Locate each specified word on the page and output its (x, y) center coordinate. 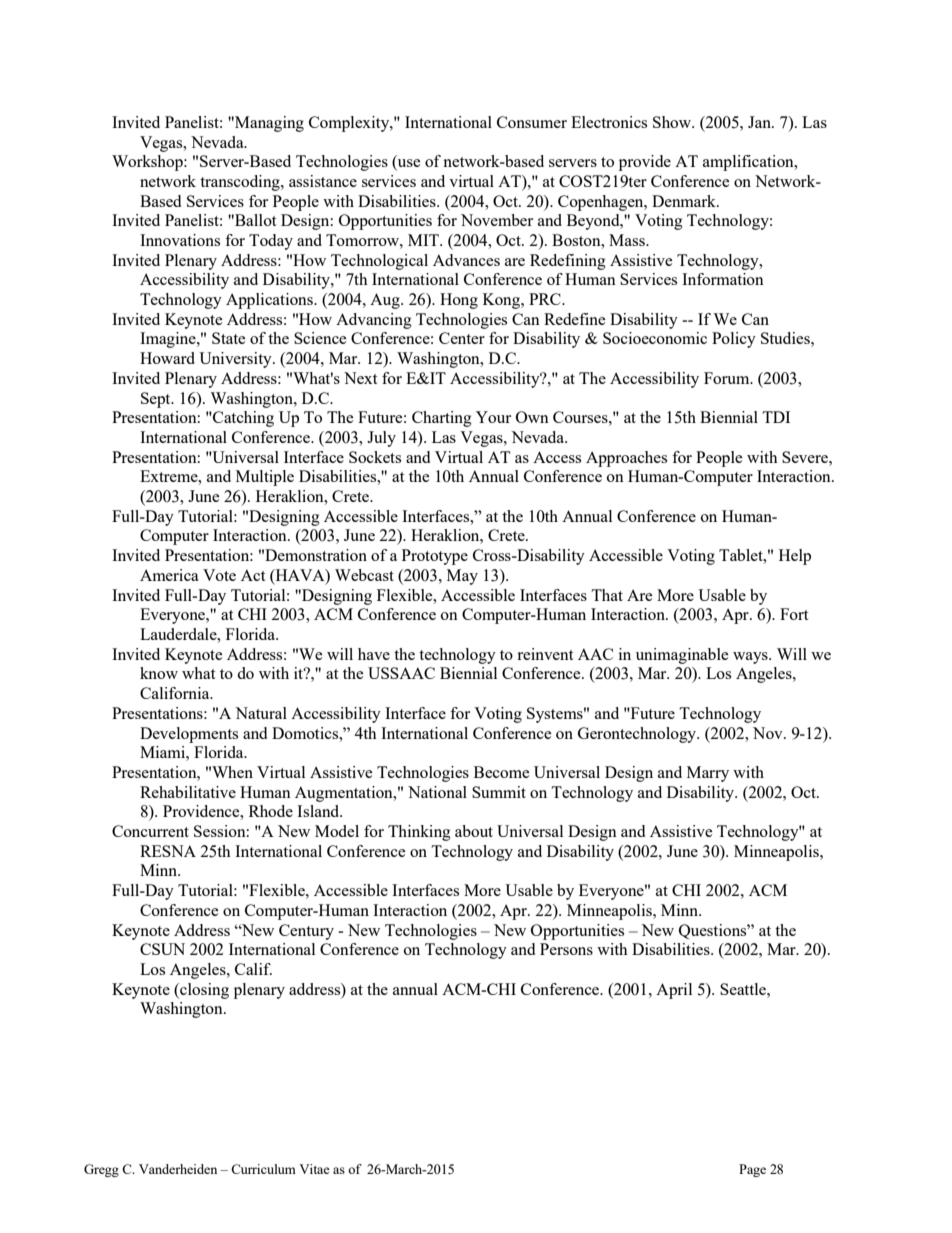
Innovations (180, 240)
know (159, 673)
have (374, 654)
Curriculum (263, 1169)
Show (673, 122)
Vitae (314, 1169)
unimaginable (682, 656)
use (408, 164)
